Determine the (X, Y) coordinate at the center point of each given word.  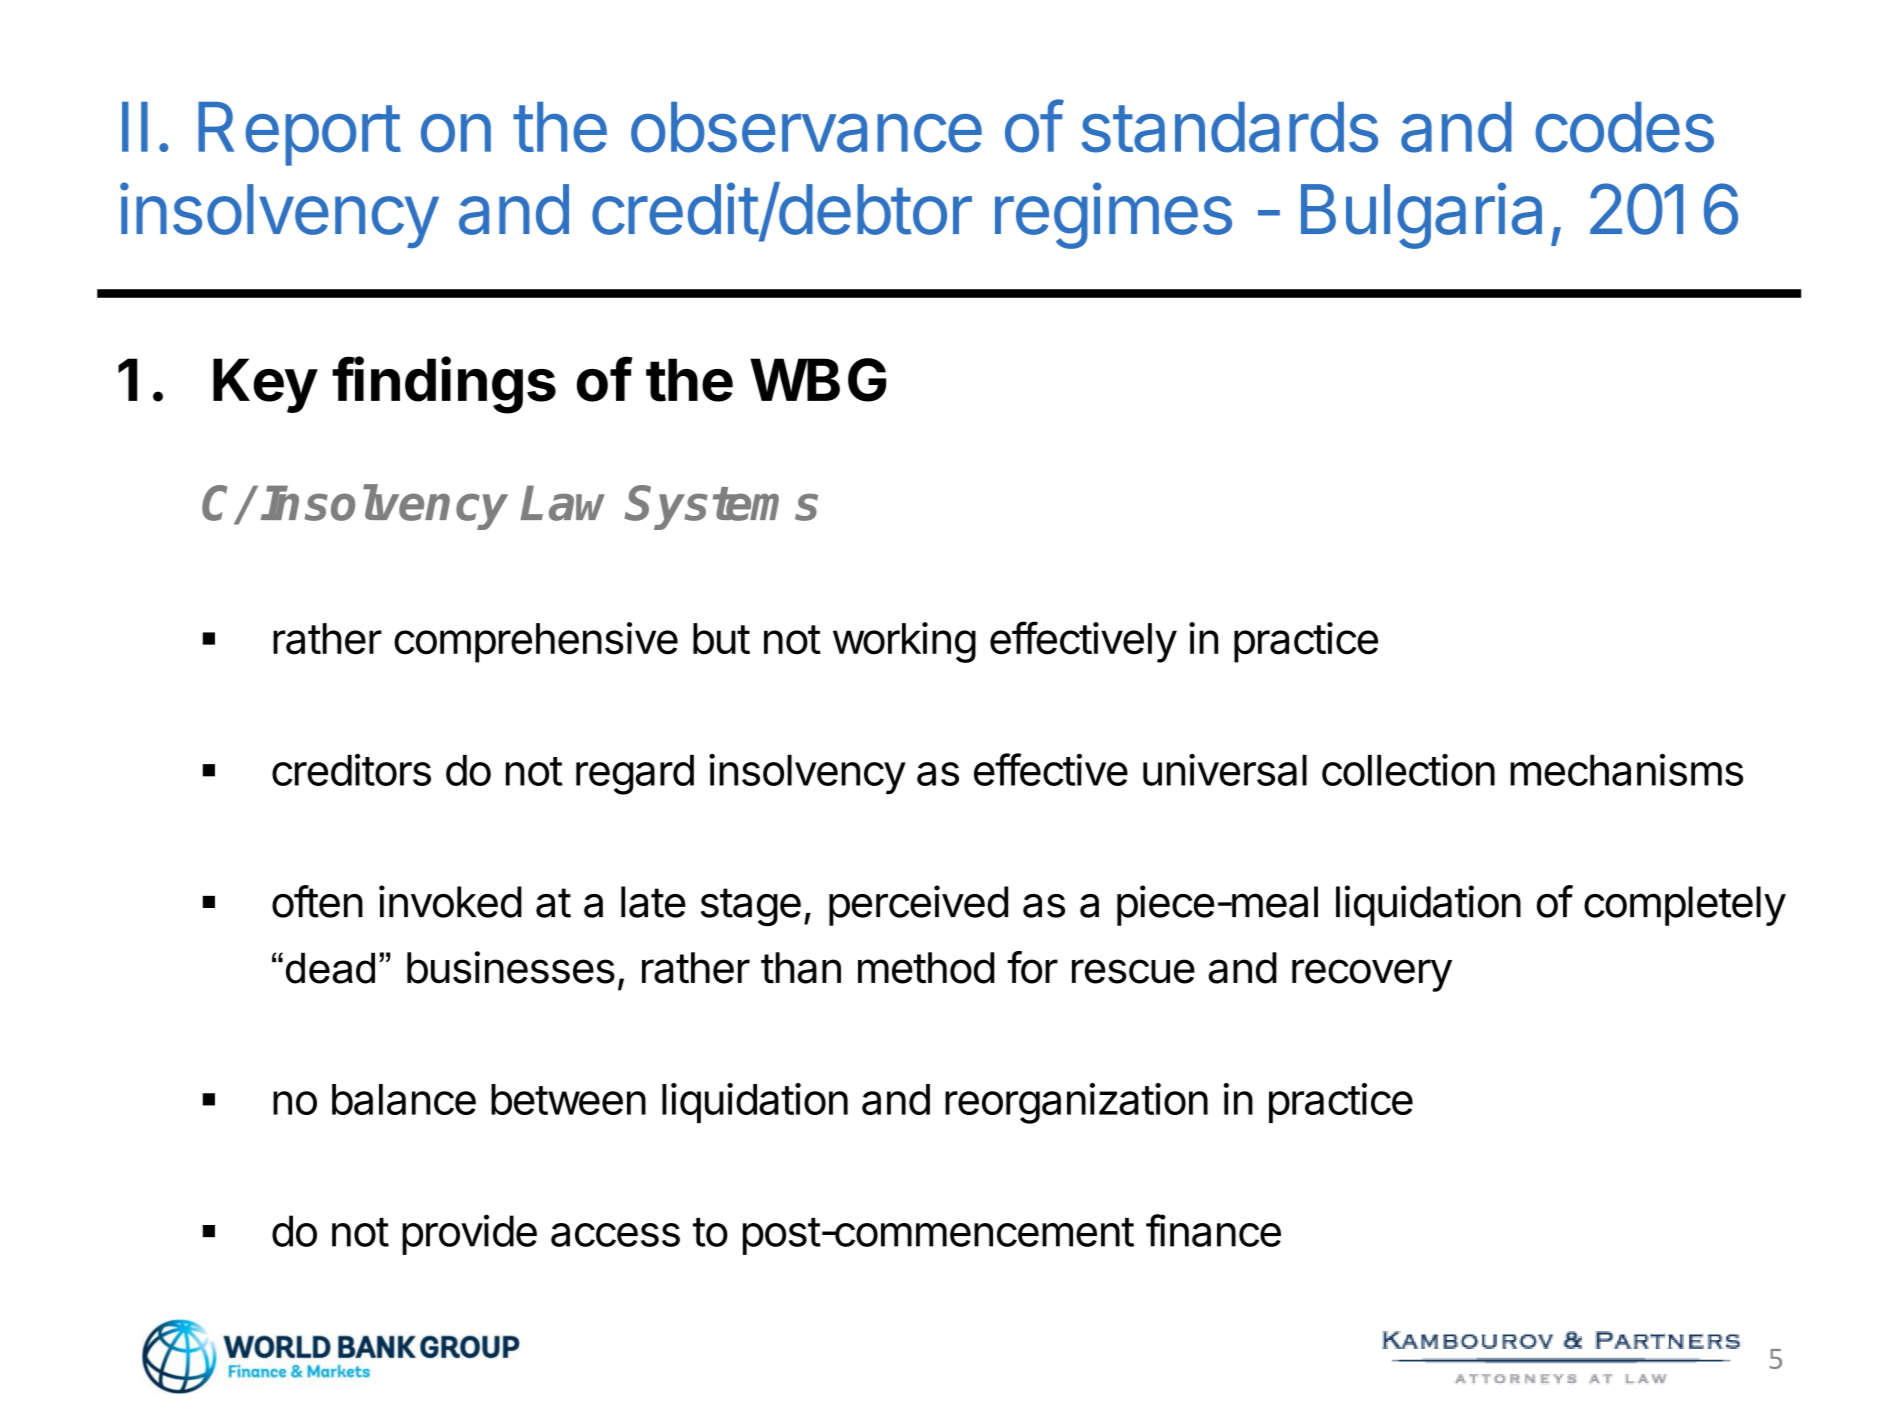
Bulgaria (1421, 215)
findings (444, 385)
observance (806, 127)
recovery (1372, 975)
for (1032, 967)
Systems (722, 507)
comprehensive (536, 642)
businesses (511, 967)
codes (1624, 127)
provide (469, 1234)
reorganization (1076, 1103)
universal (1225, 770)
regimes (1113, 215)
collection (1408, 770)
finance (1213, 1230)
